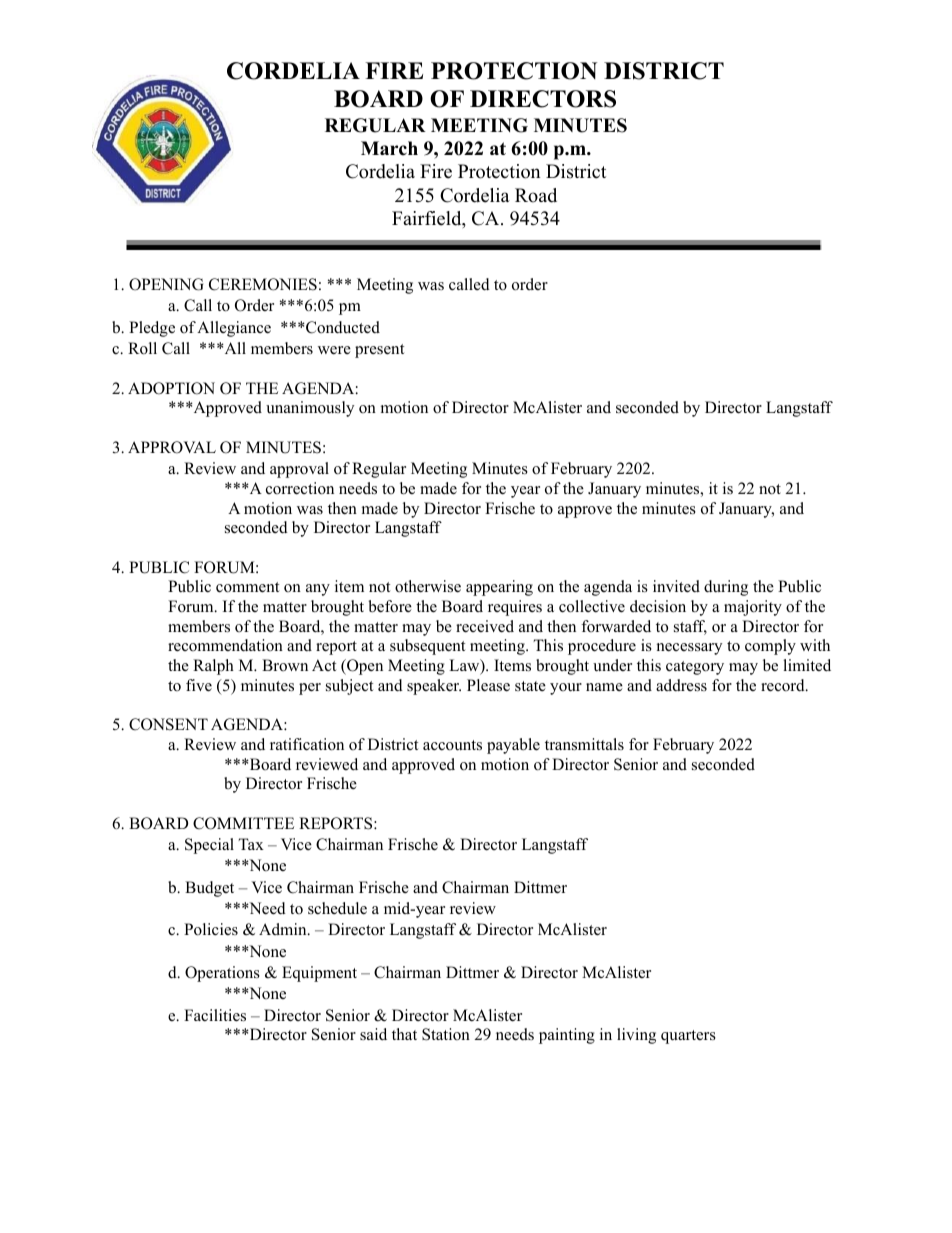 The image size is (952, 1233). I want to click on Facilities, so click(215, 1015).
